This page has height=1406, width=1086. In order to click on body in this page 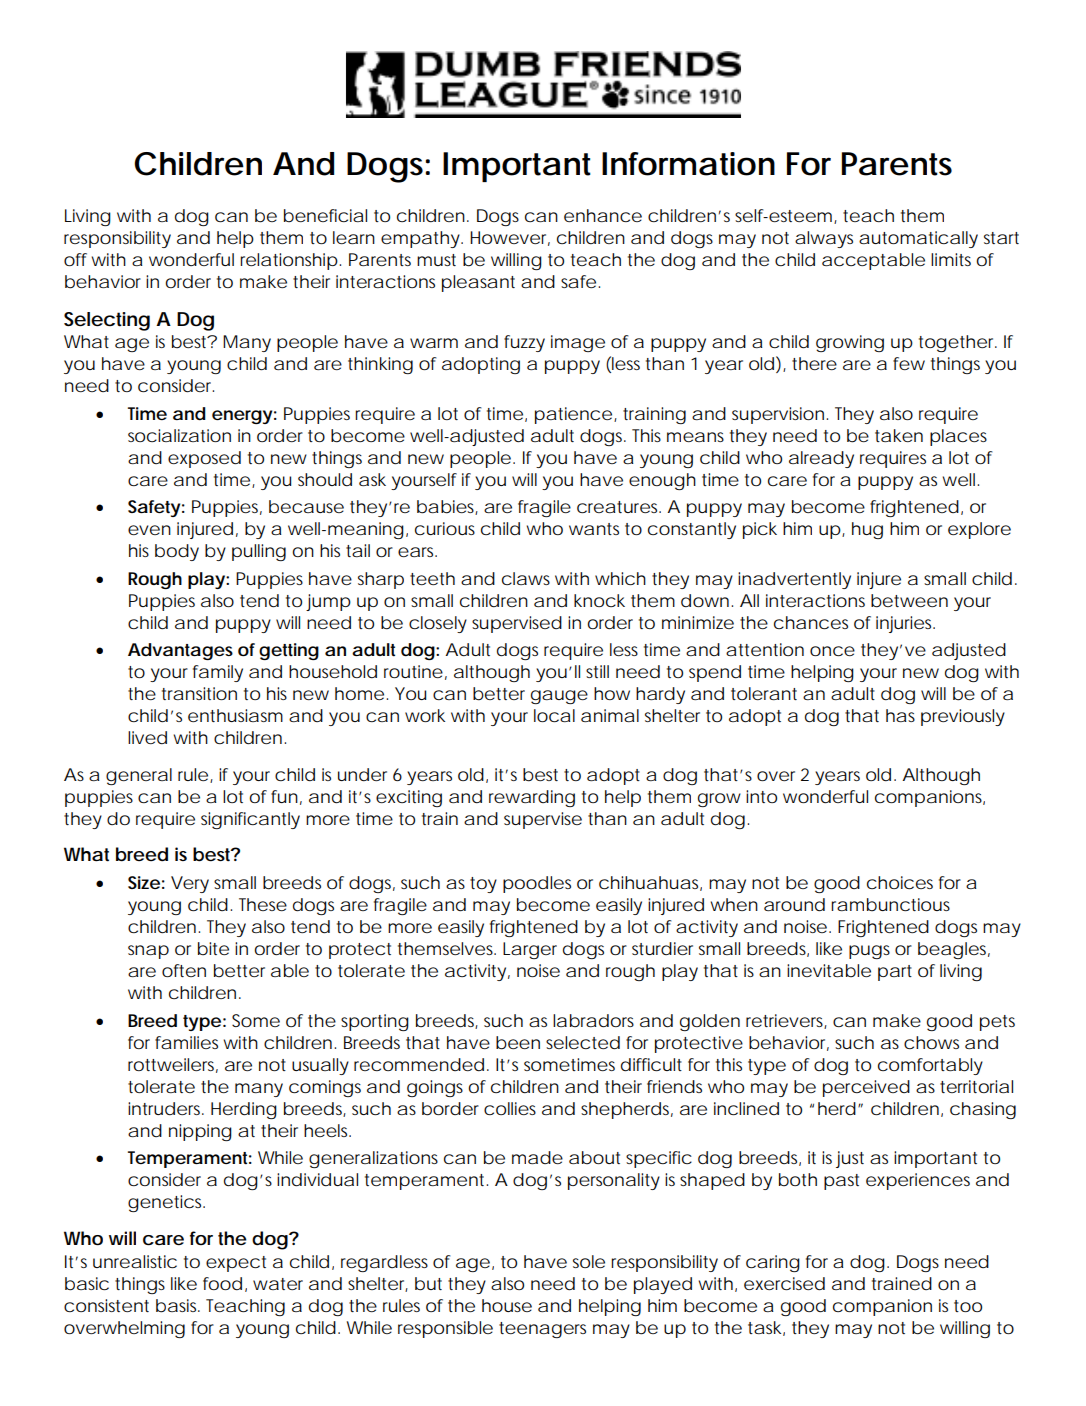, I will do `click(177, 552)`.
